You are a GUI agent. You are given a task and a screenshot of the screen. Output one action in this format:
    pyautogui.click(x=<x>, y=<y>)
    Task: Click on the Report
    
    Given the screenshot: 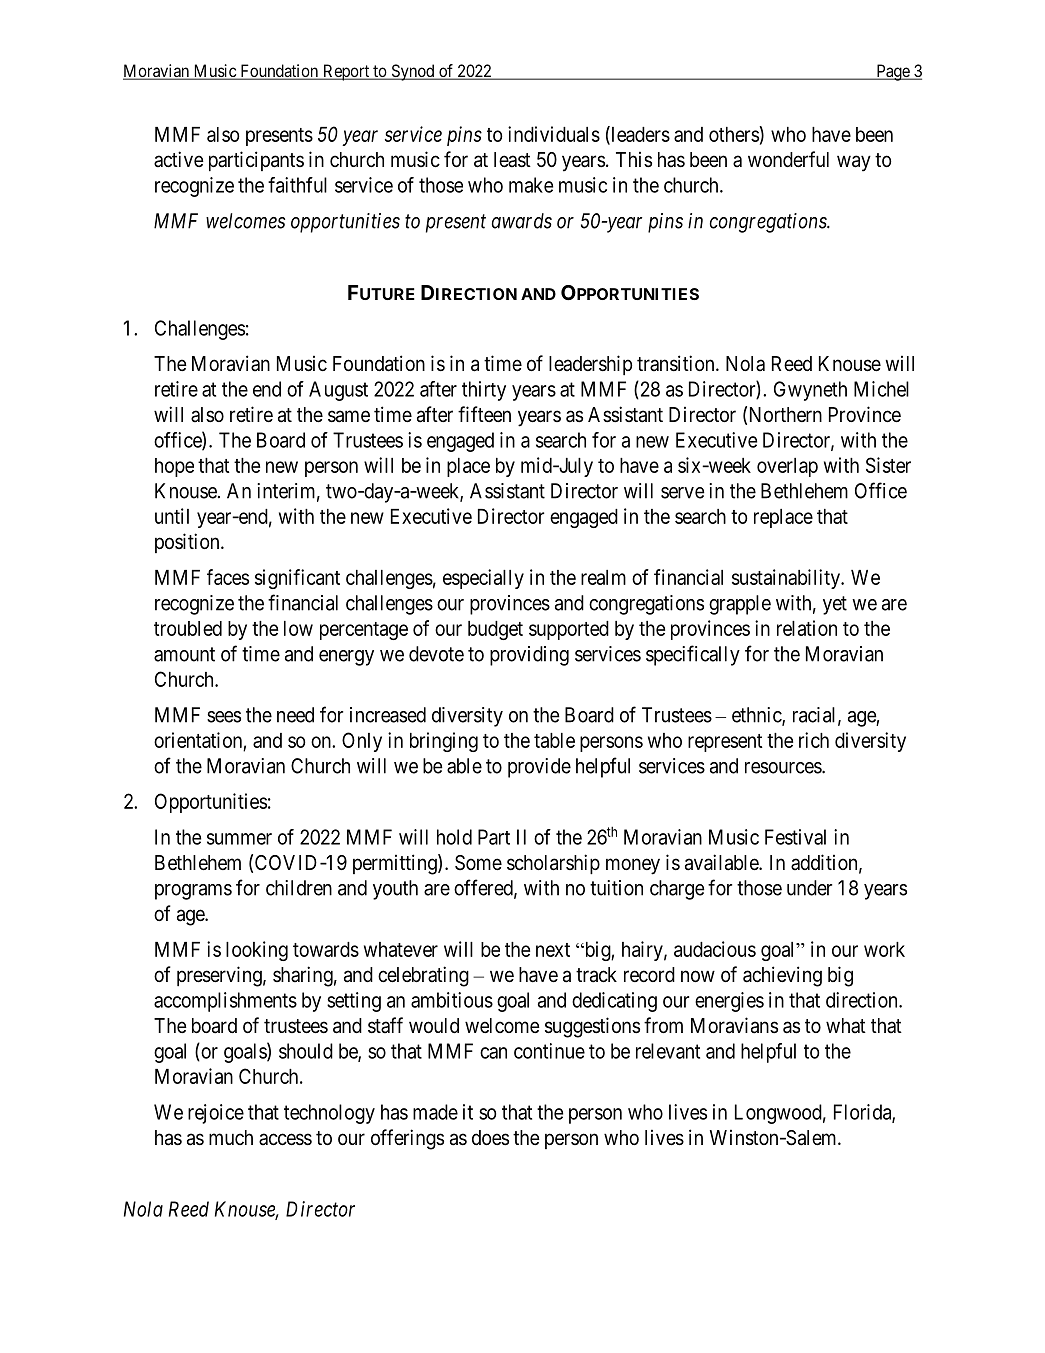 What is the action you would take?
    pyautogui.click(x=346, y=72)
